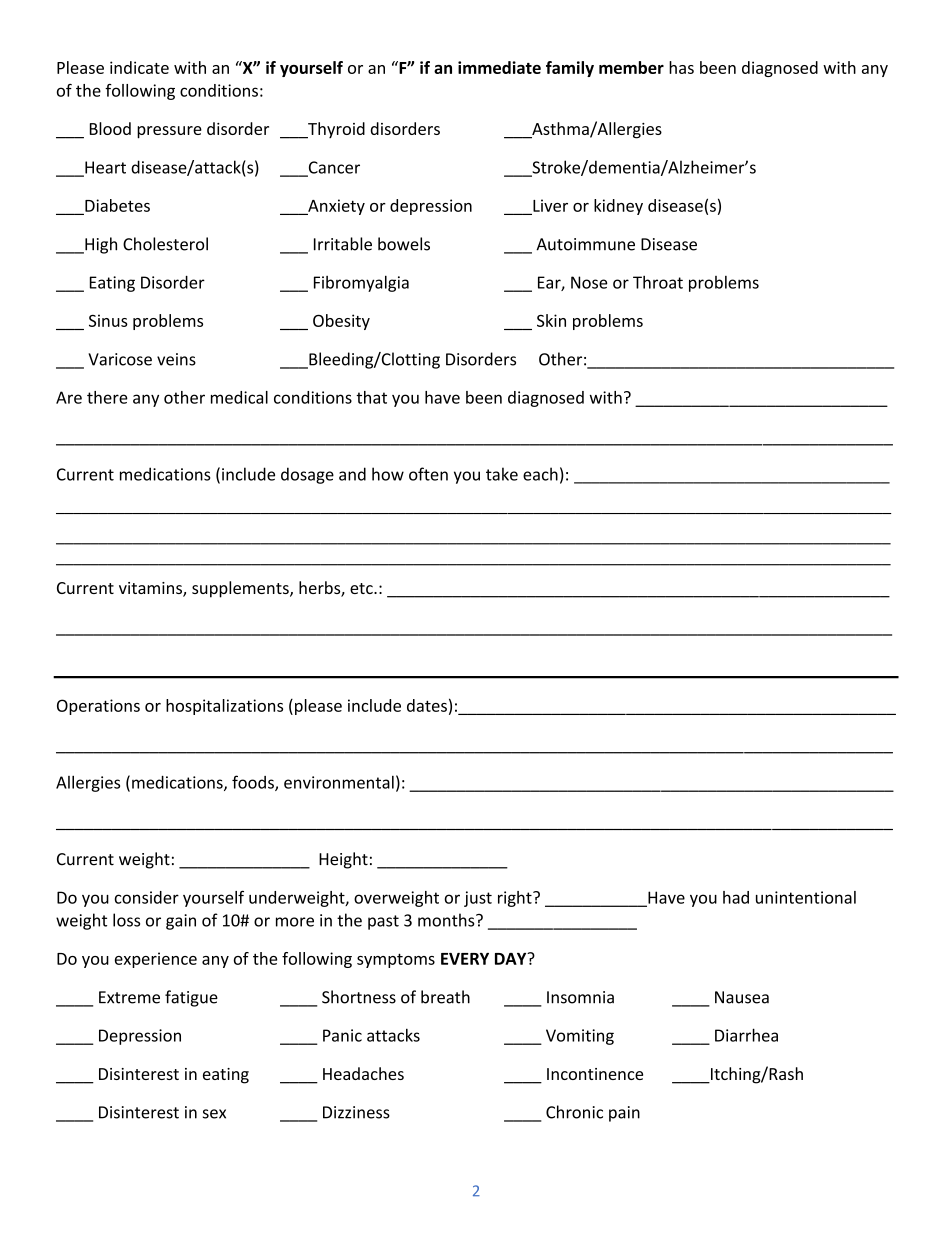  I want to click on sex, so click(214, 1114).
